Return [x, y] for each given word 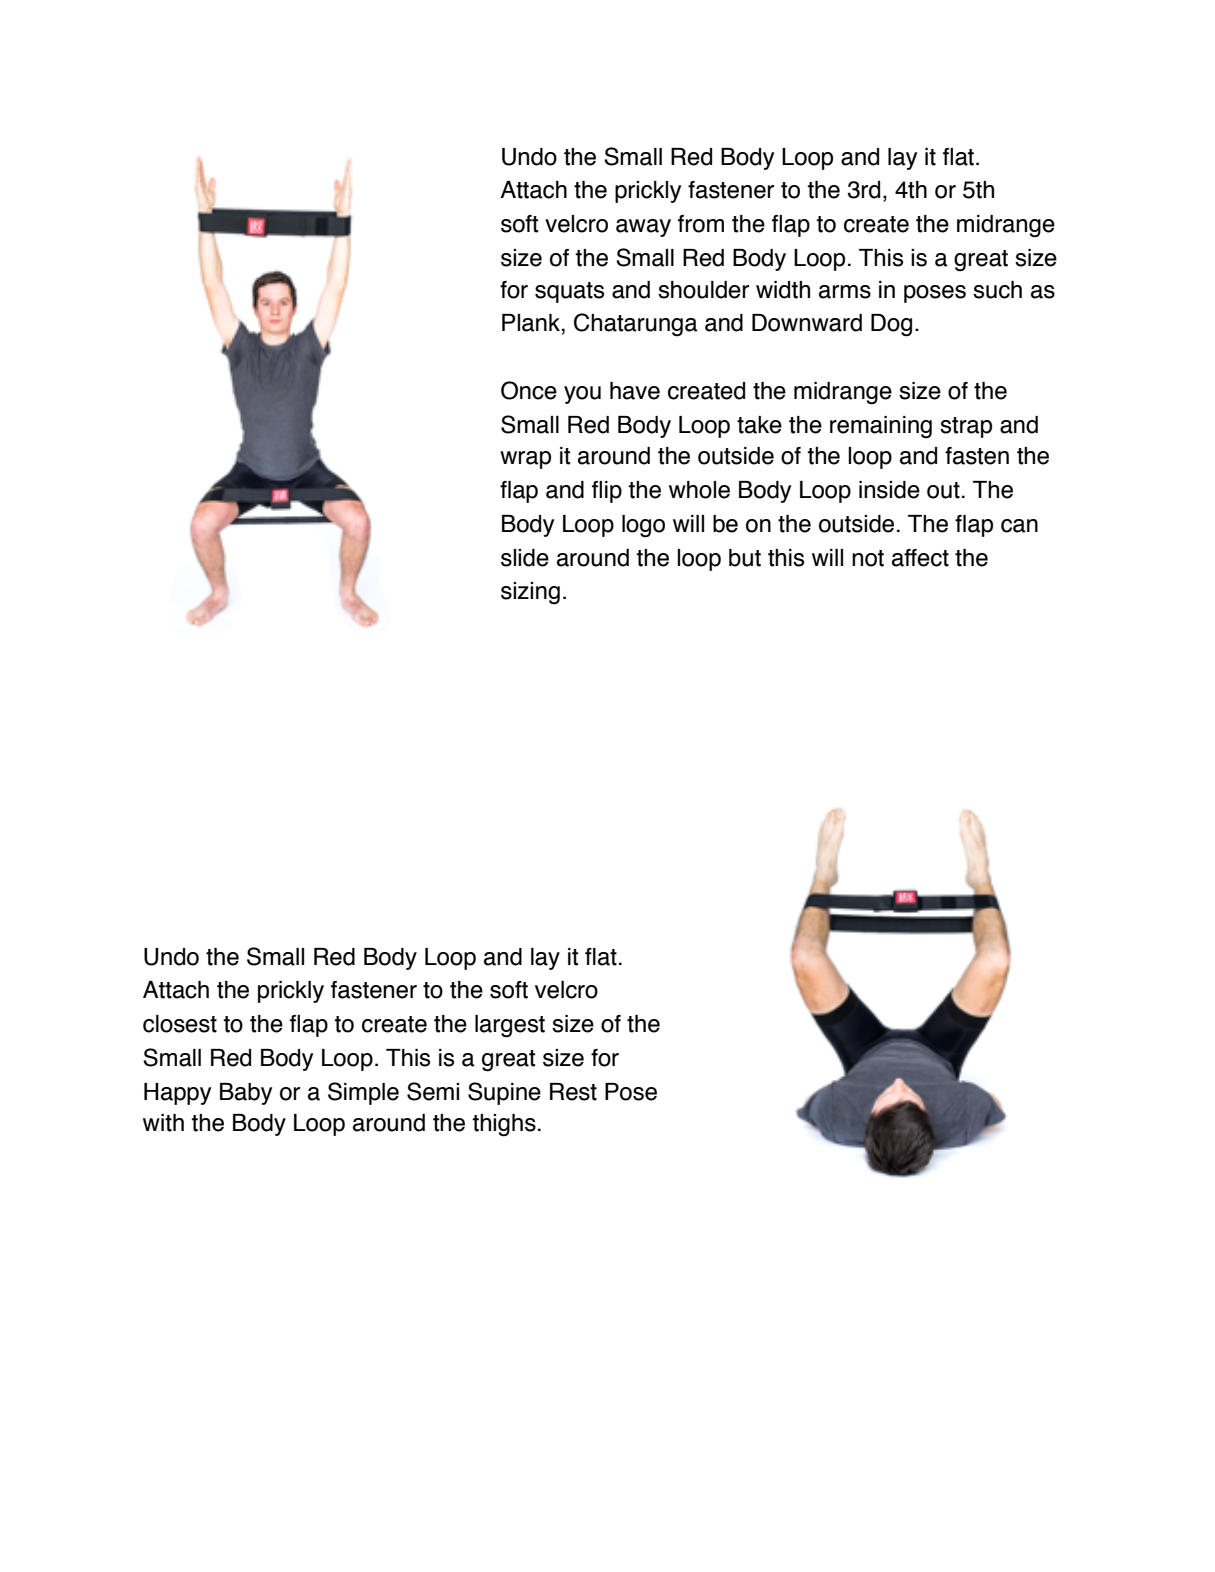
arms [845, 292]
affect [920, 558]
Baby [246, 1094]
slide [525, 558]
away [643, 228]
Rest [573, 1092]
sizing [530, 593]
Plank [531, 323]
